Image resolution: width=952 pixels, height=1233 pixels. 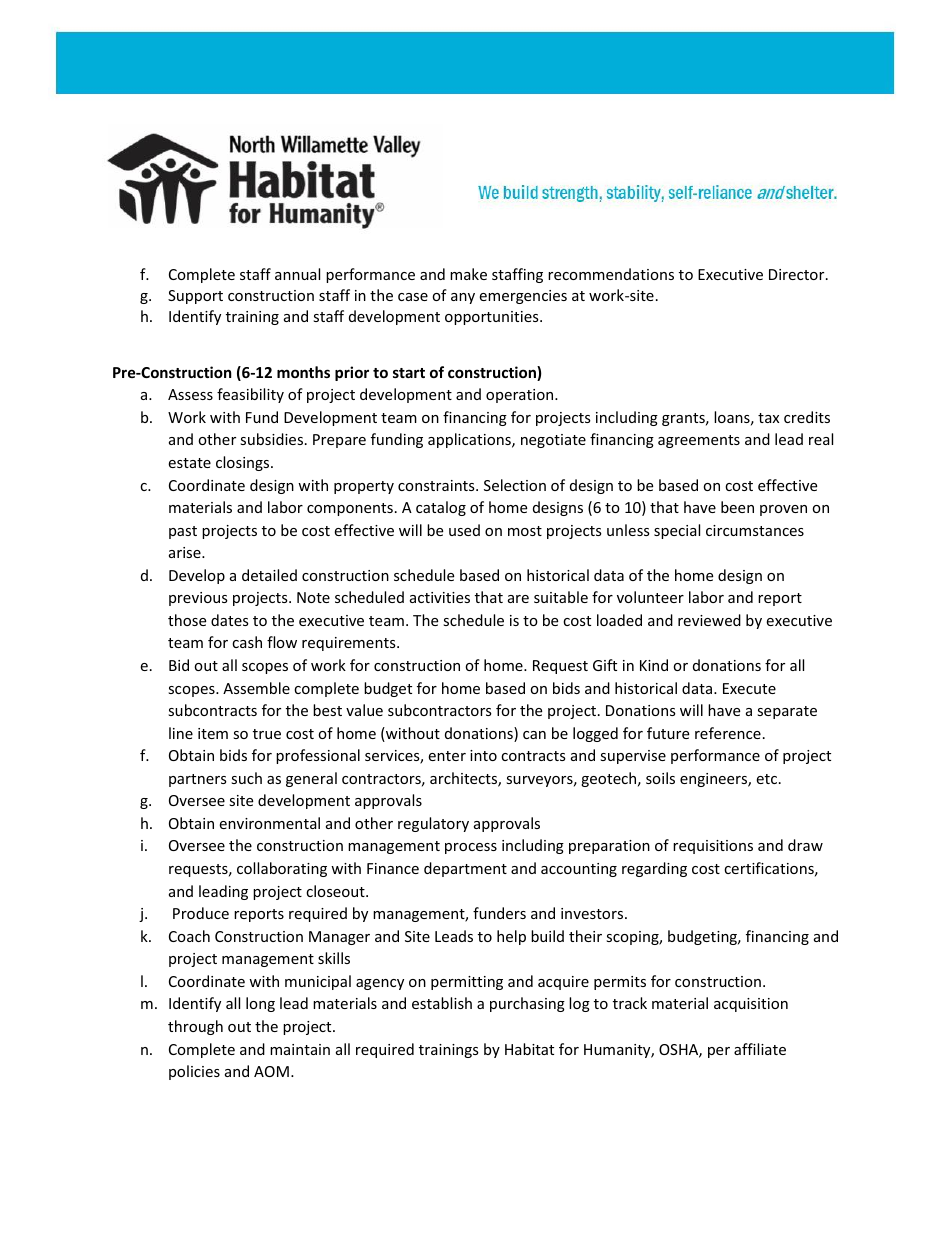 What do you see at coordinates (523, 297) in the document?
I see `emergencies` at bounding box center [523, 297].
